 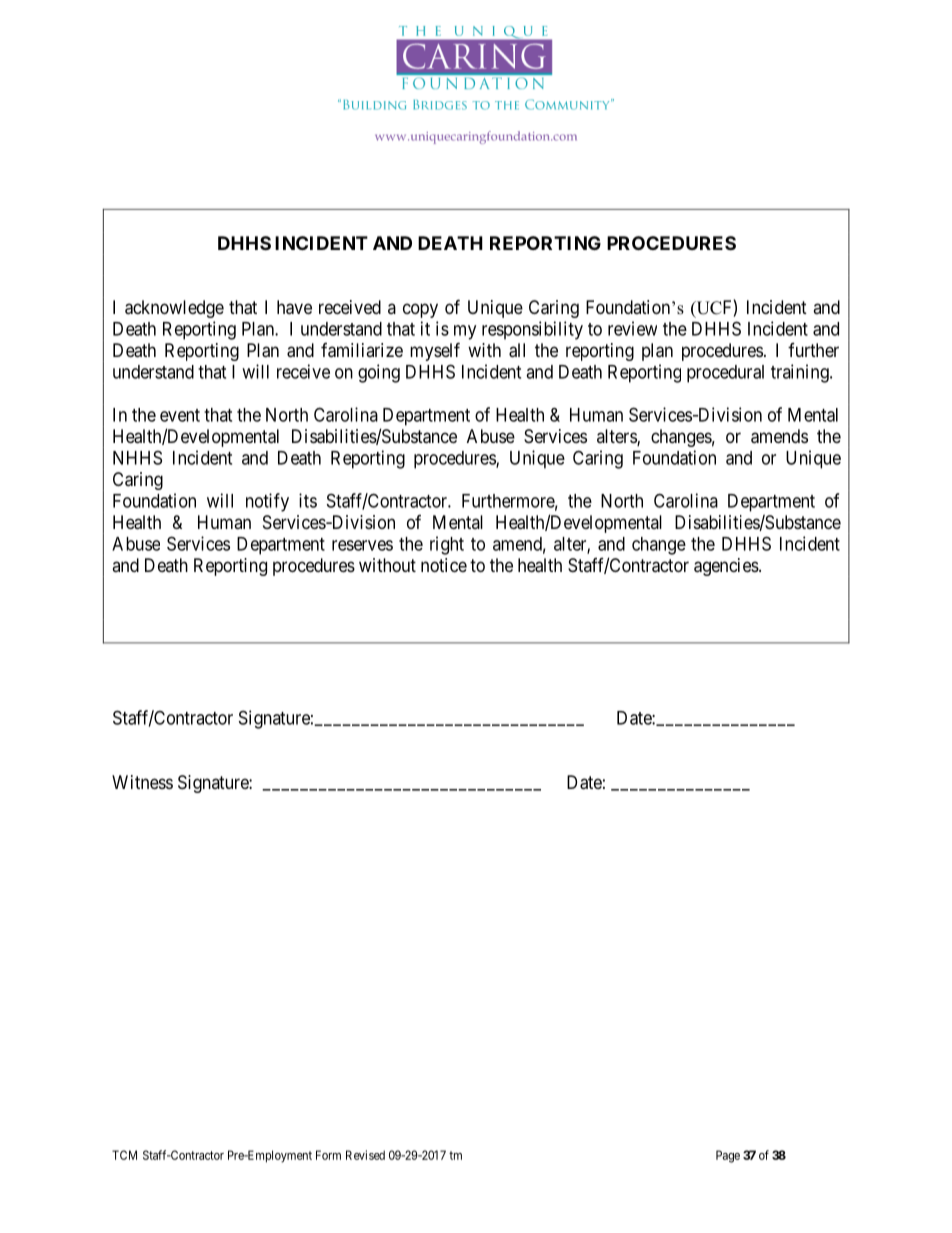 I want to click on agencies, so click(x=726, y=567).
